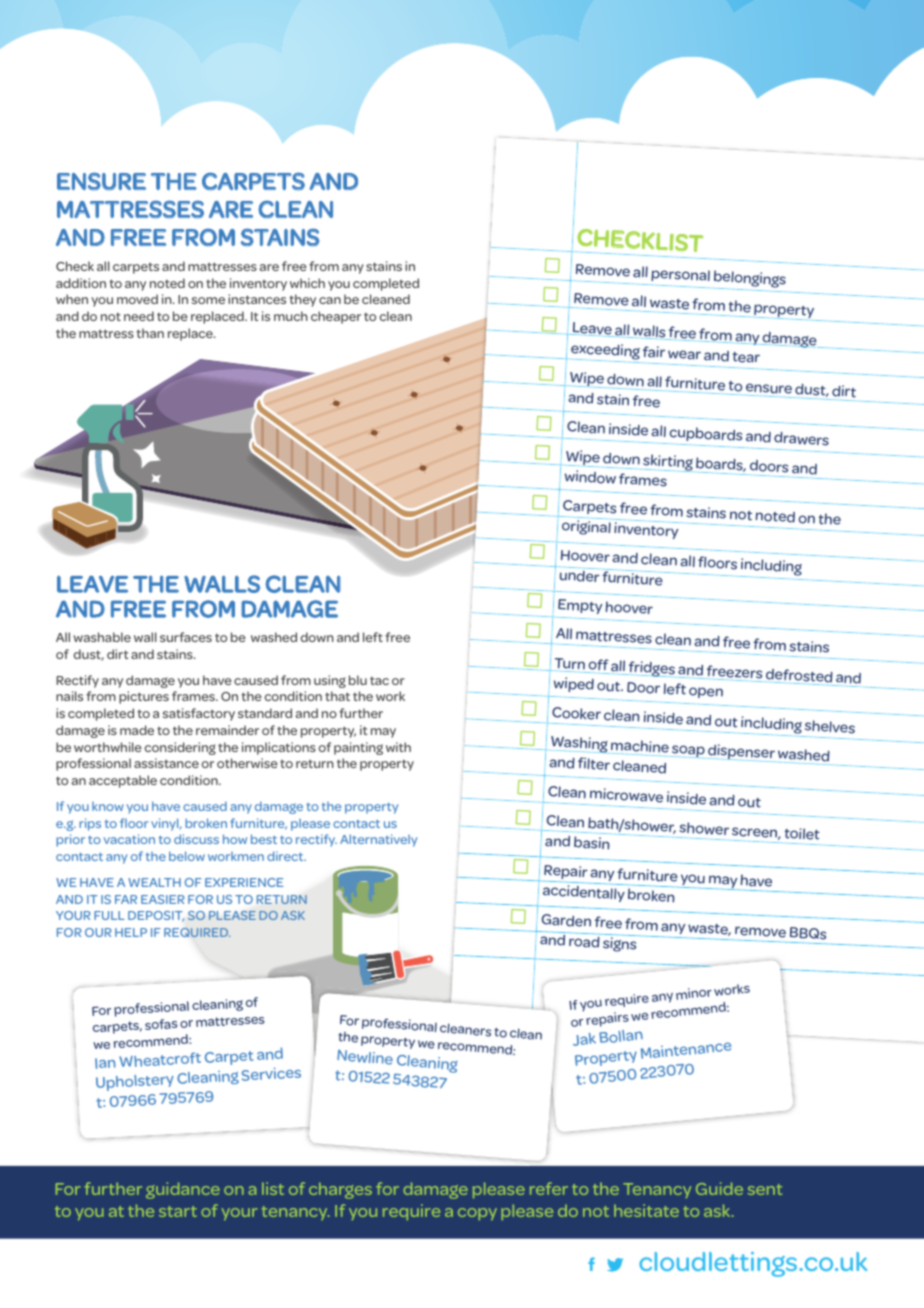  Describe the element at coordinates (330, 300) in the image. I see `can` at that location.
